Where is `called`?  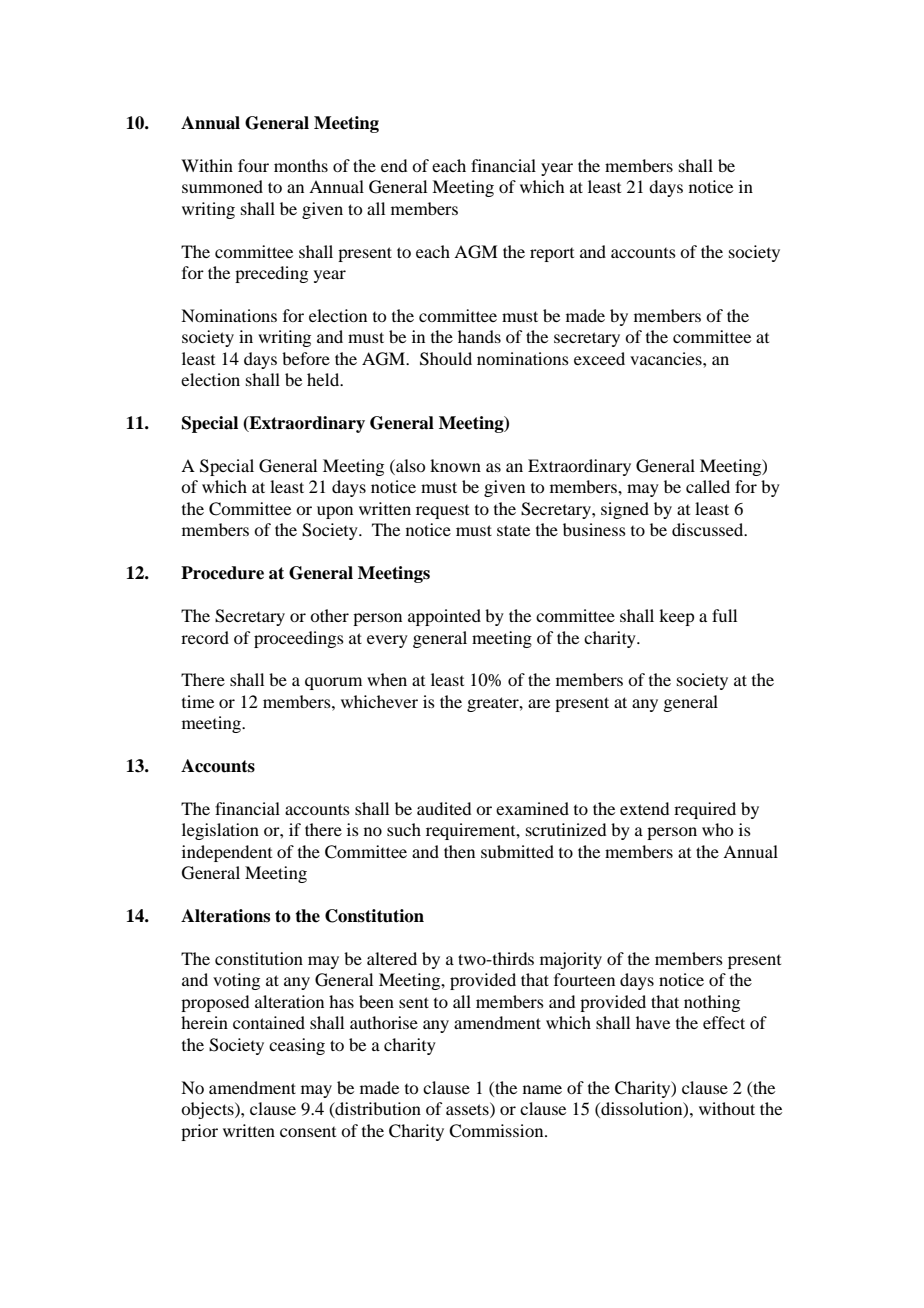
called is located at coordinates (708, 486).
